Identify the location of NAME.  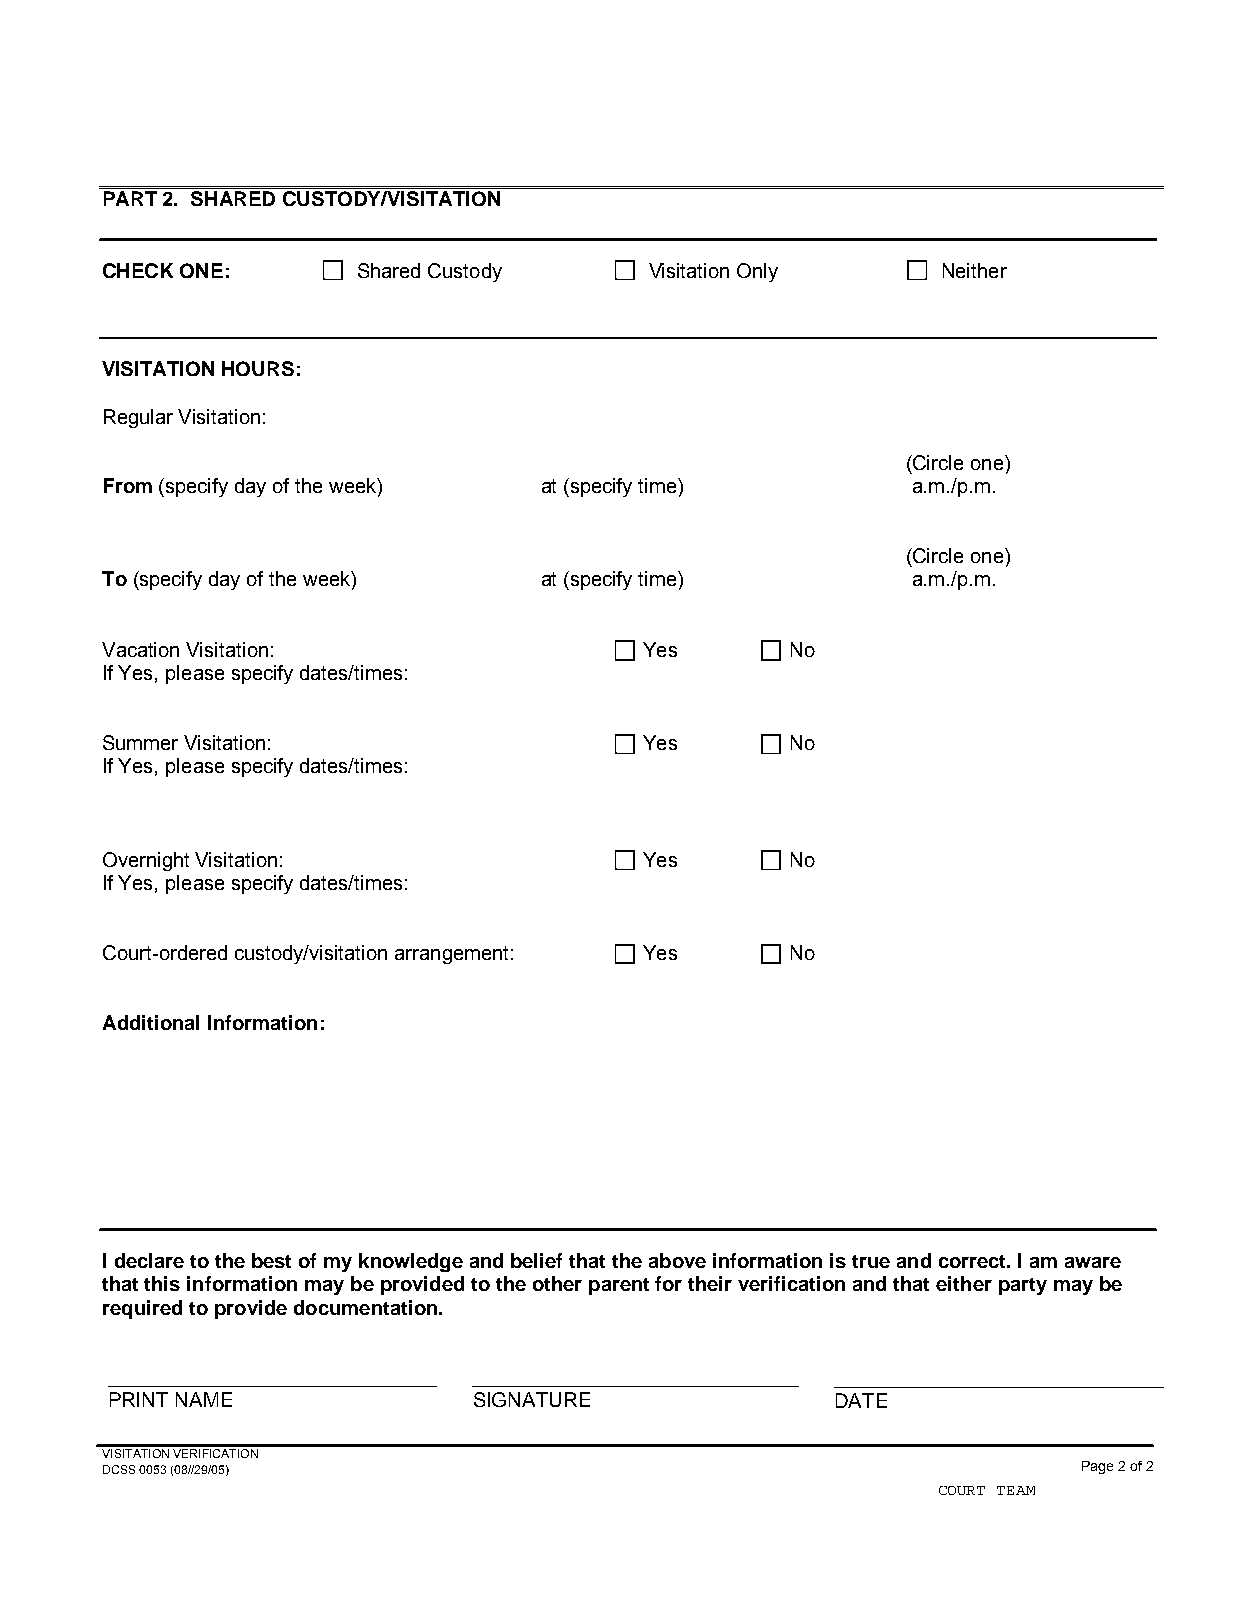
(204, 1399).
